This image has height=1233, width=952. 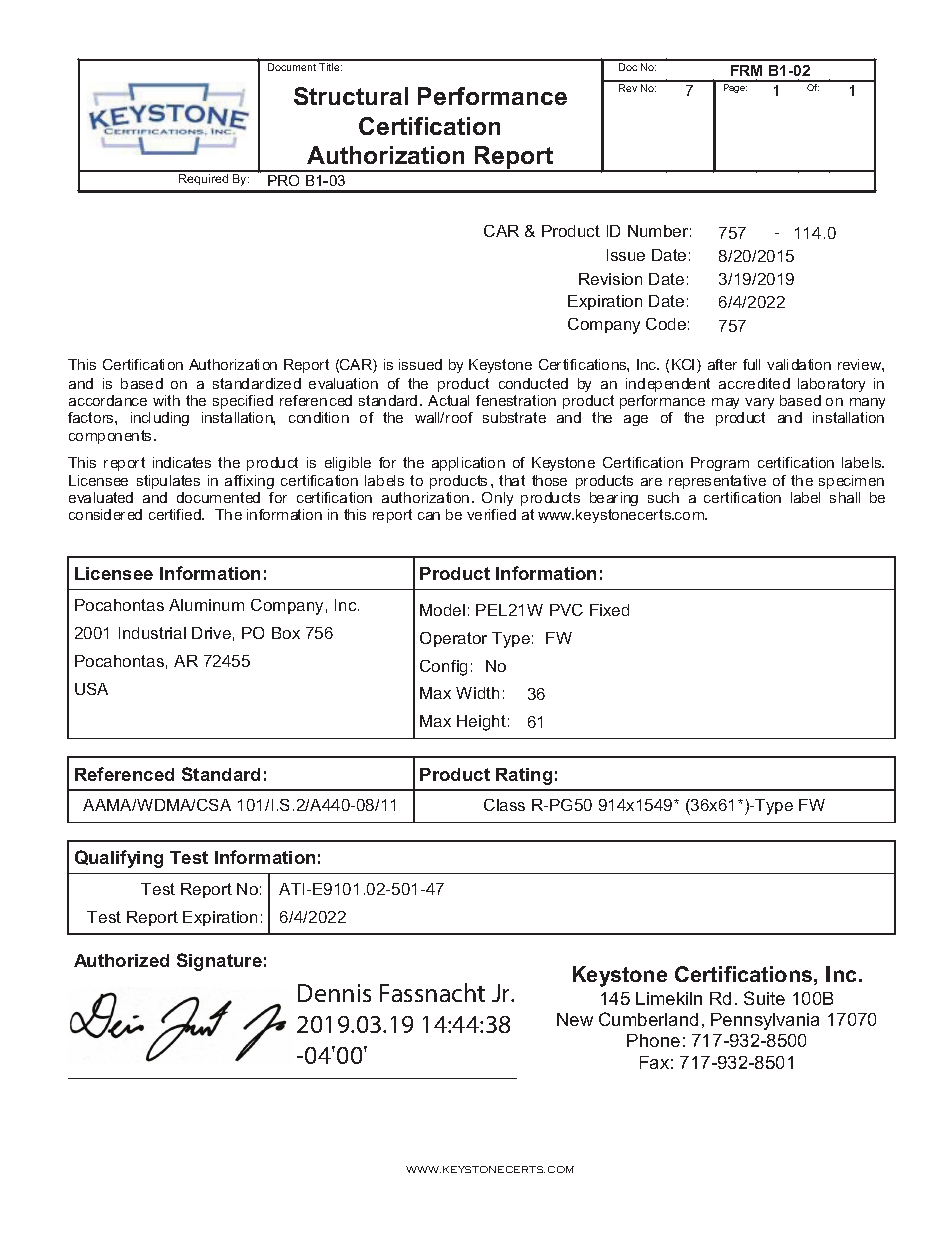 What do you see at coordinates (610, 279) in the image?
I see `Revision` at bounding box center [610, 279].
